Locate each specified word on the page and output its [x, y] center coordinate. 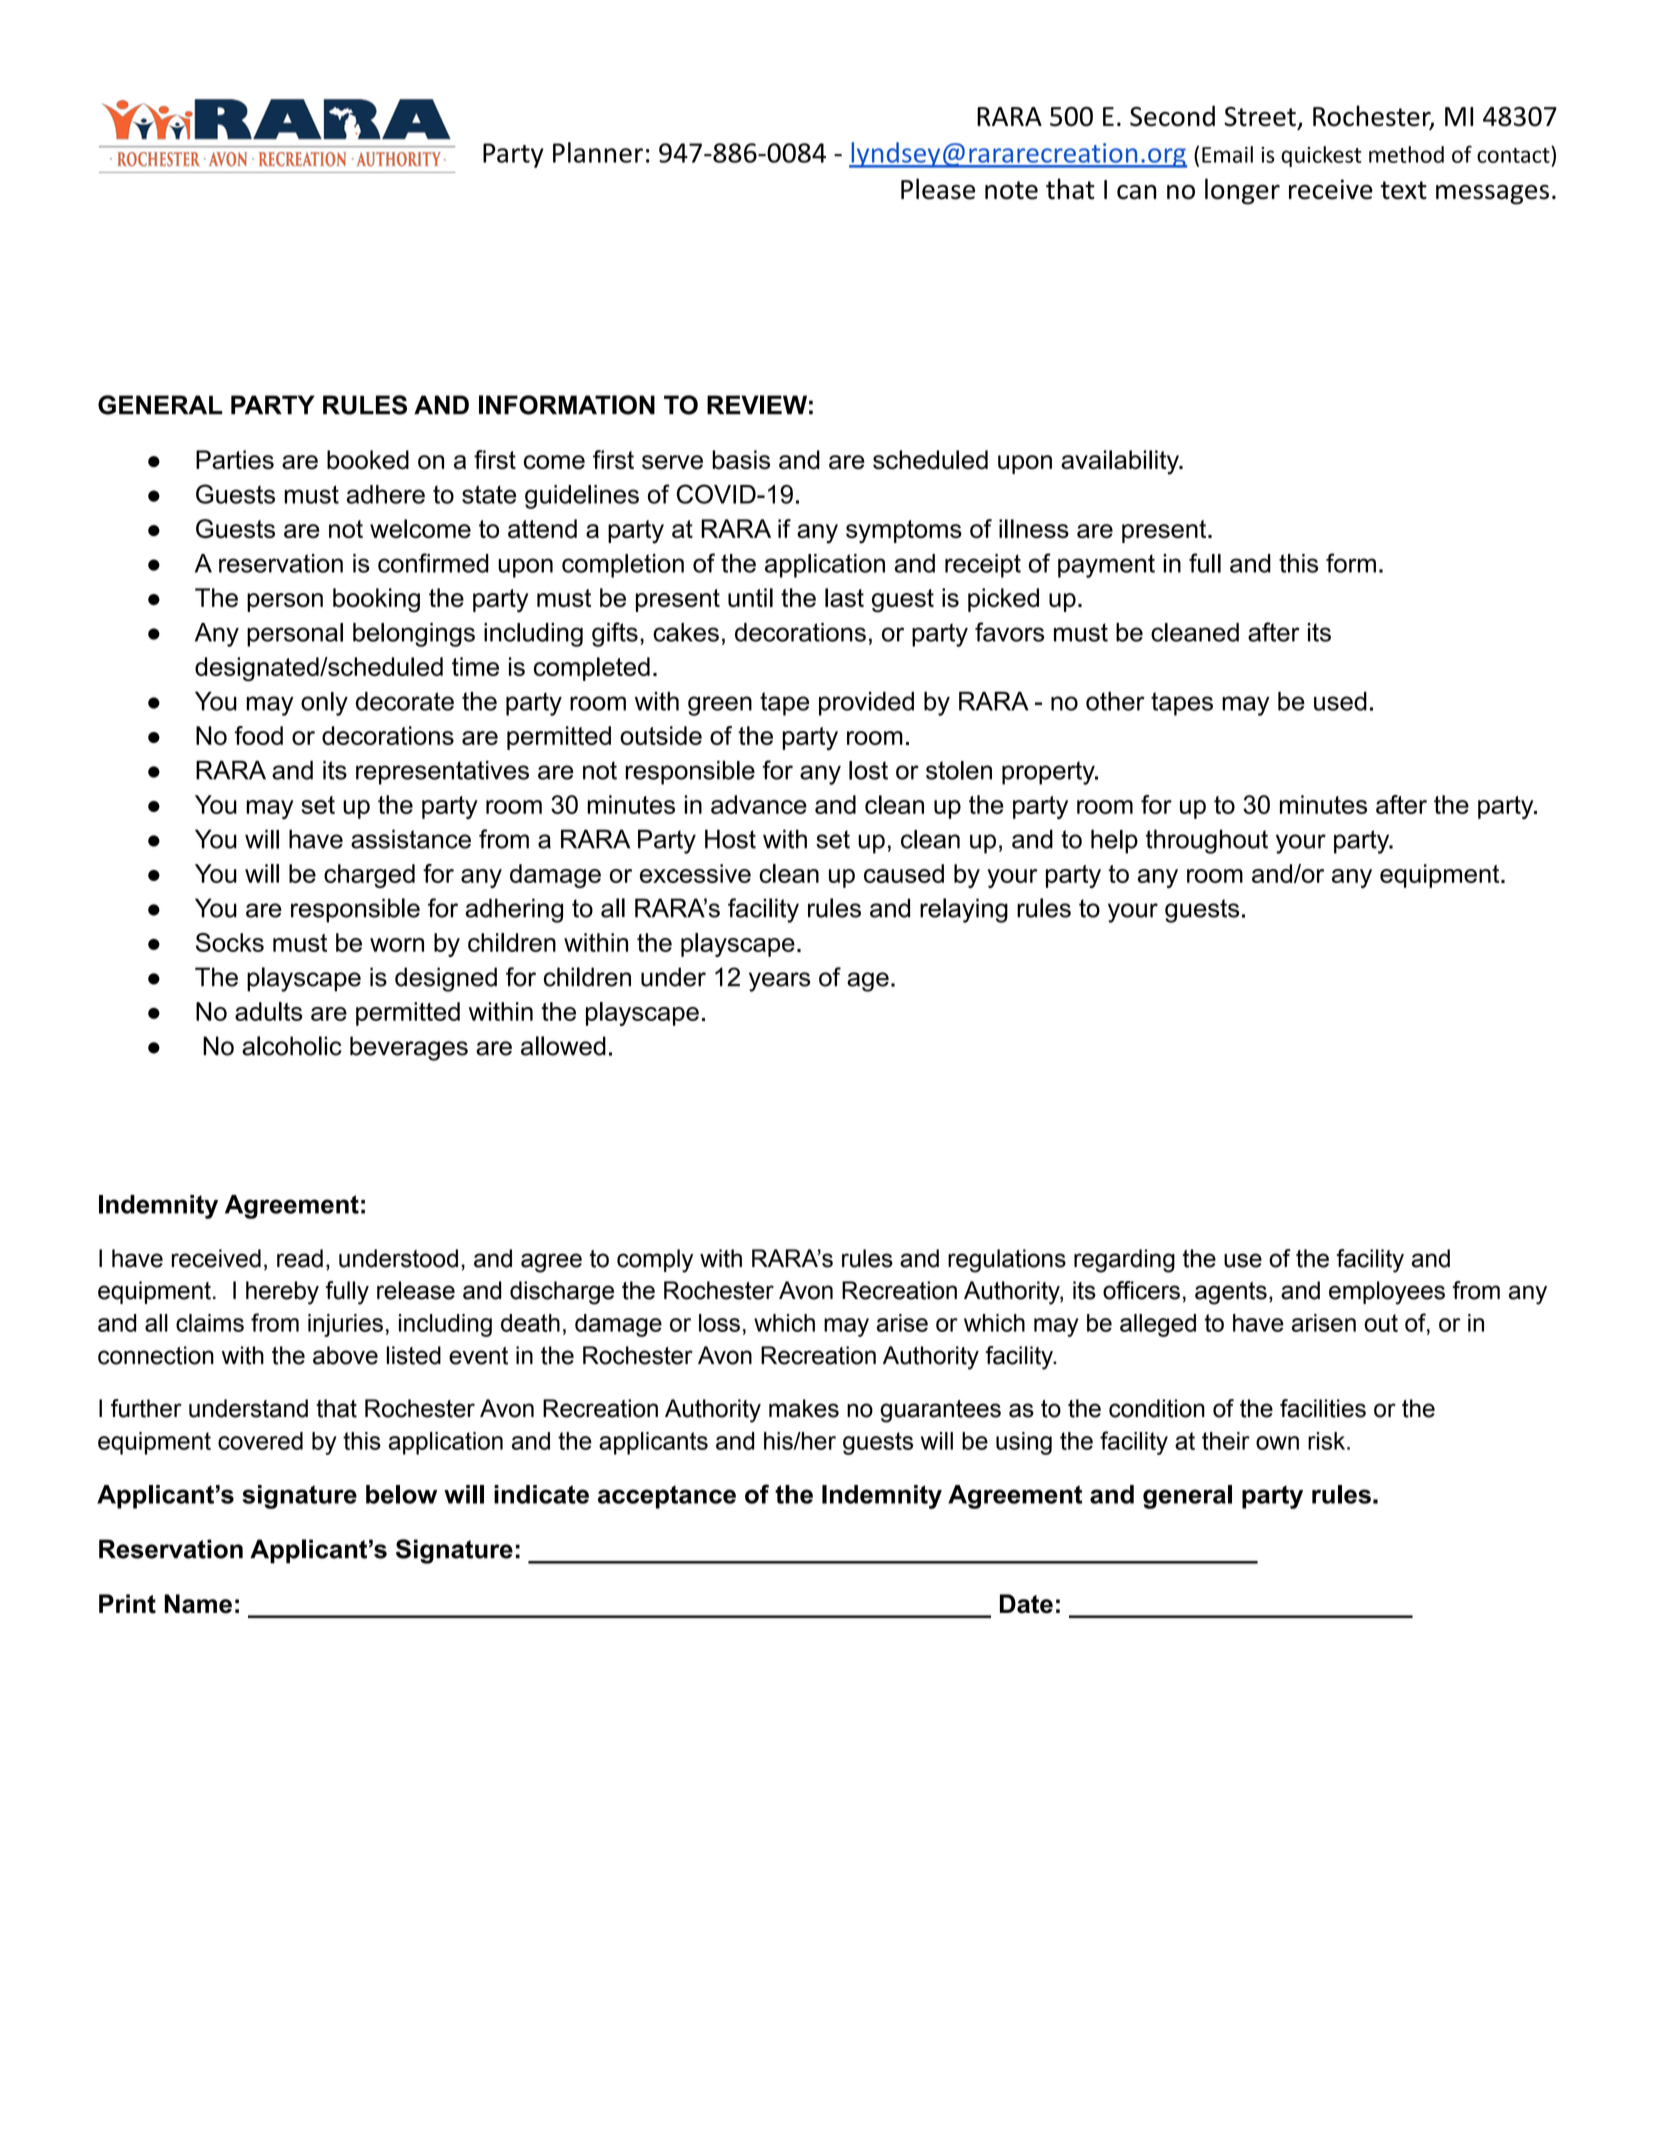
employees [1387, 1293]
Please [938, 189]
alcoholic [292, 1046]
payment [1106, 566]
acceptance [667, 1497]
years [779, 982]
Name [198, 1604]
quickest [1321, 156]
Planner [598, 152]
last [844, 597]
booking [376, 600]
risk [1328, 1441]
